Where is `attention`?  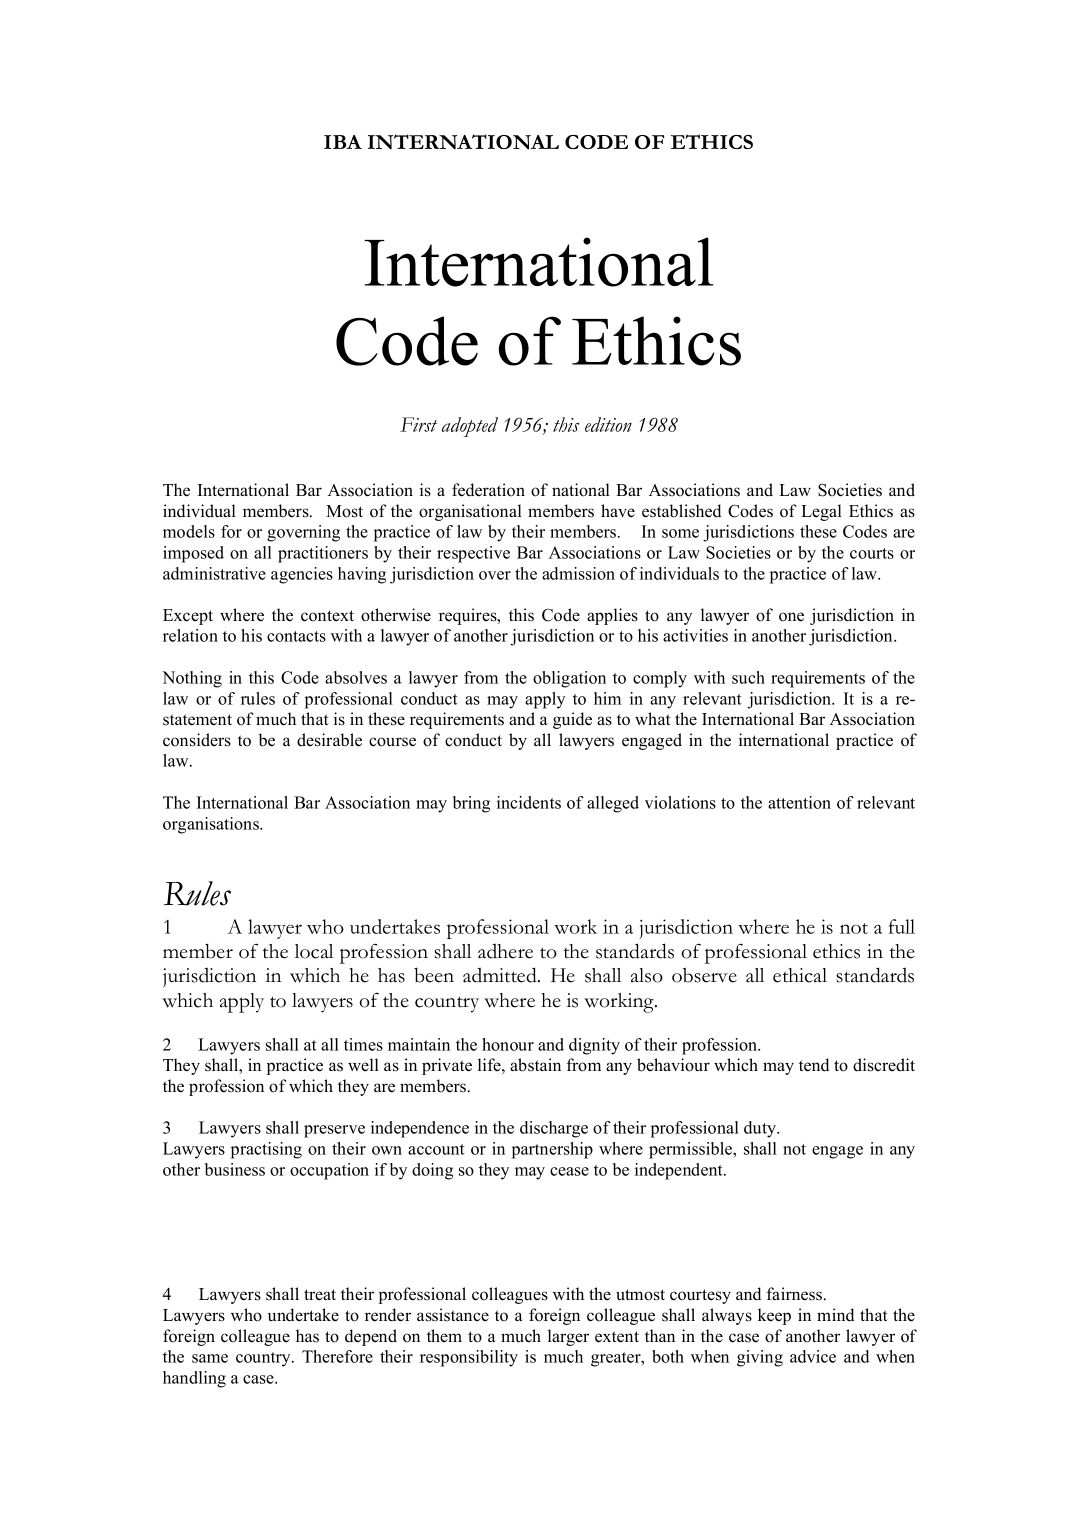 attention is located at coordinates (799, 802).
